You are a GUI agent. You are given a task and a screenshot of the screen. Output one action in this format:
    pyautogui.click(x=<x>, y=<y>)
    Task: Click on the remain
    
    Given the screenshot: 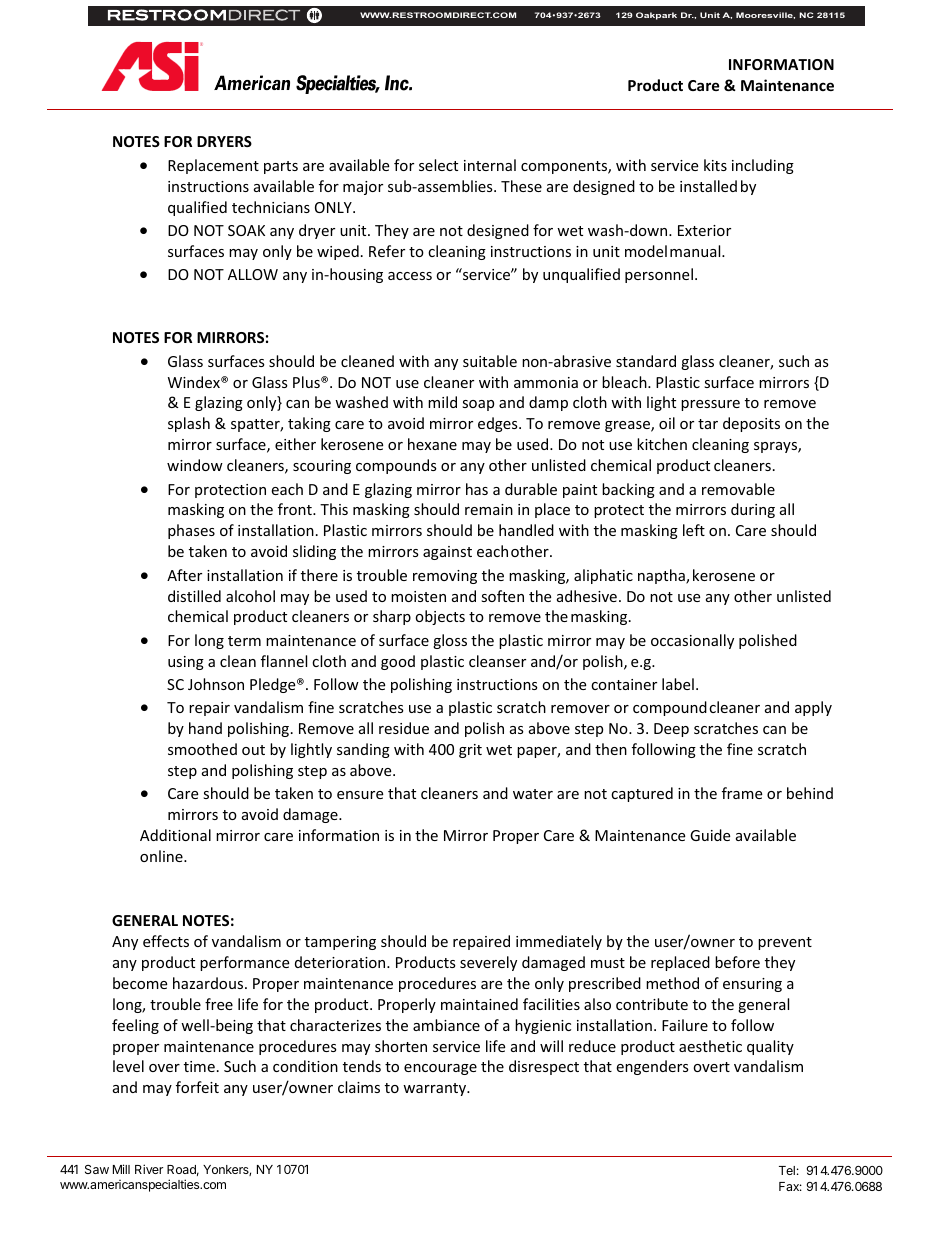 What is the action you would take?
    pyautogui.click(x=489, y=509)
